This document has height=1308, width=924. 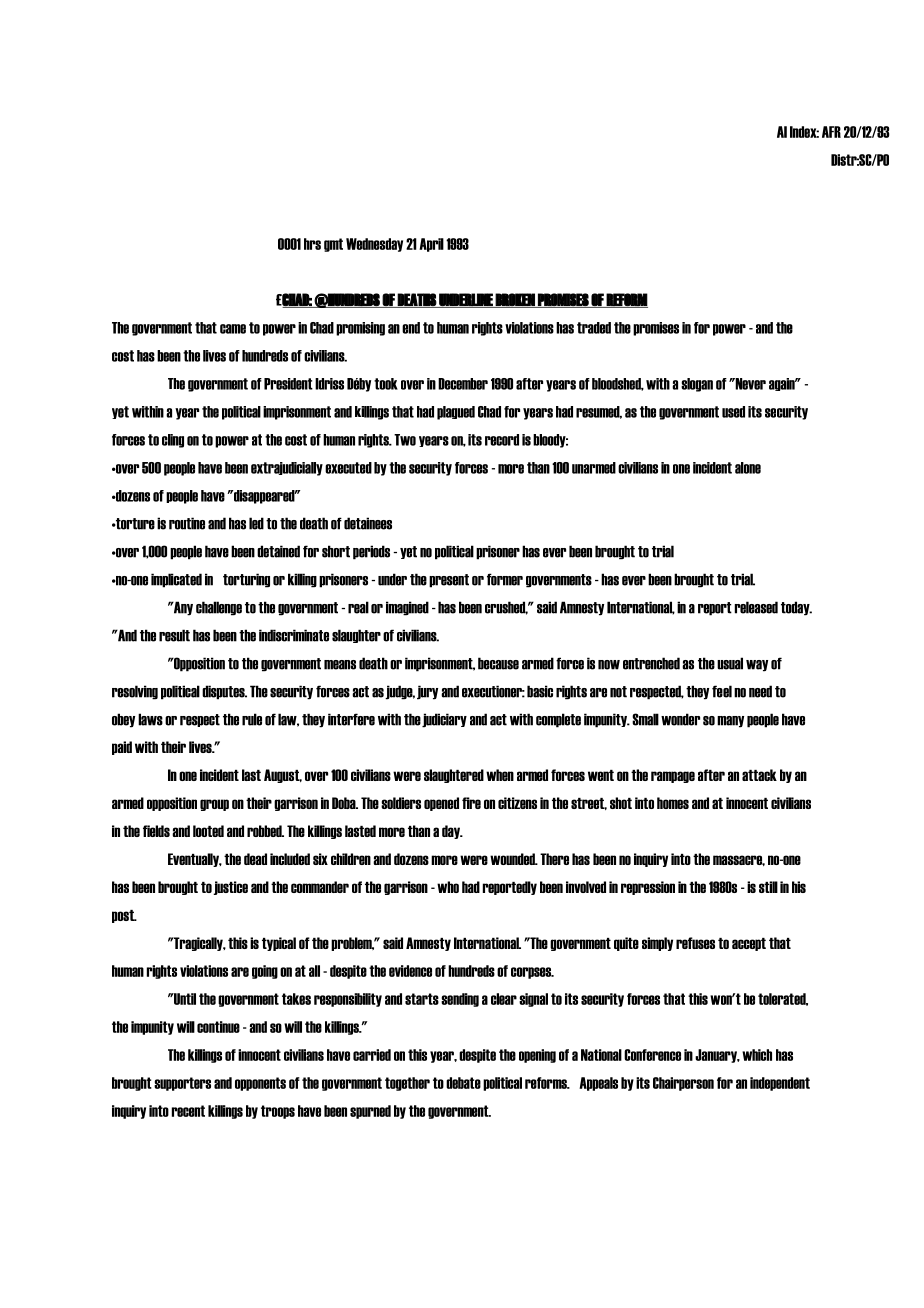 I want to click on April, so click(x=431, y=245).
